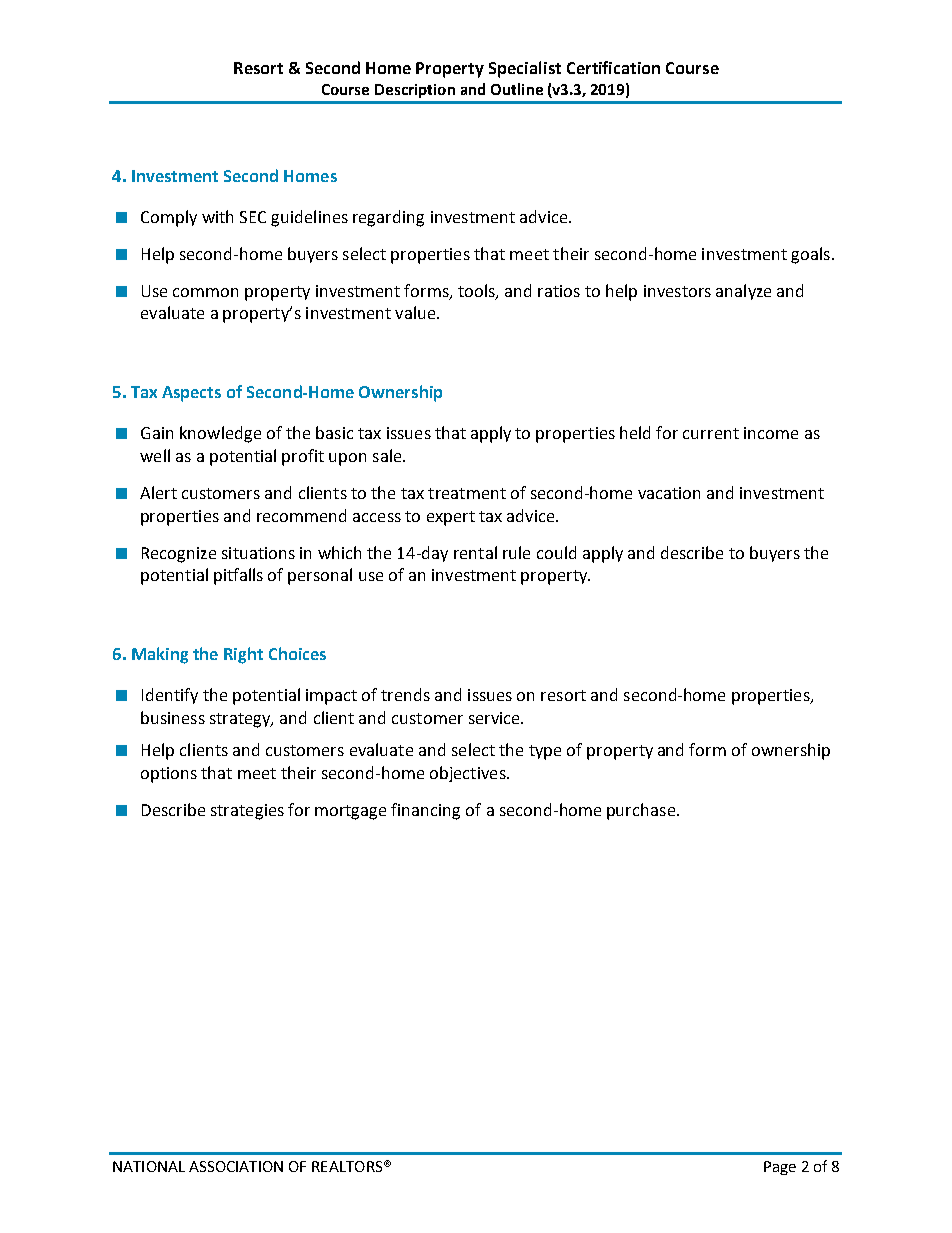 The width and height of the document is (952, 1233). Describe the element at coordinates (217, 216) in the document. I see `with` at that location.
